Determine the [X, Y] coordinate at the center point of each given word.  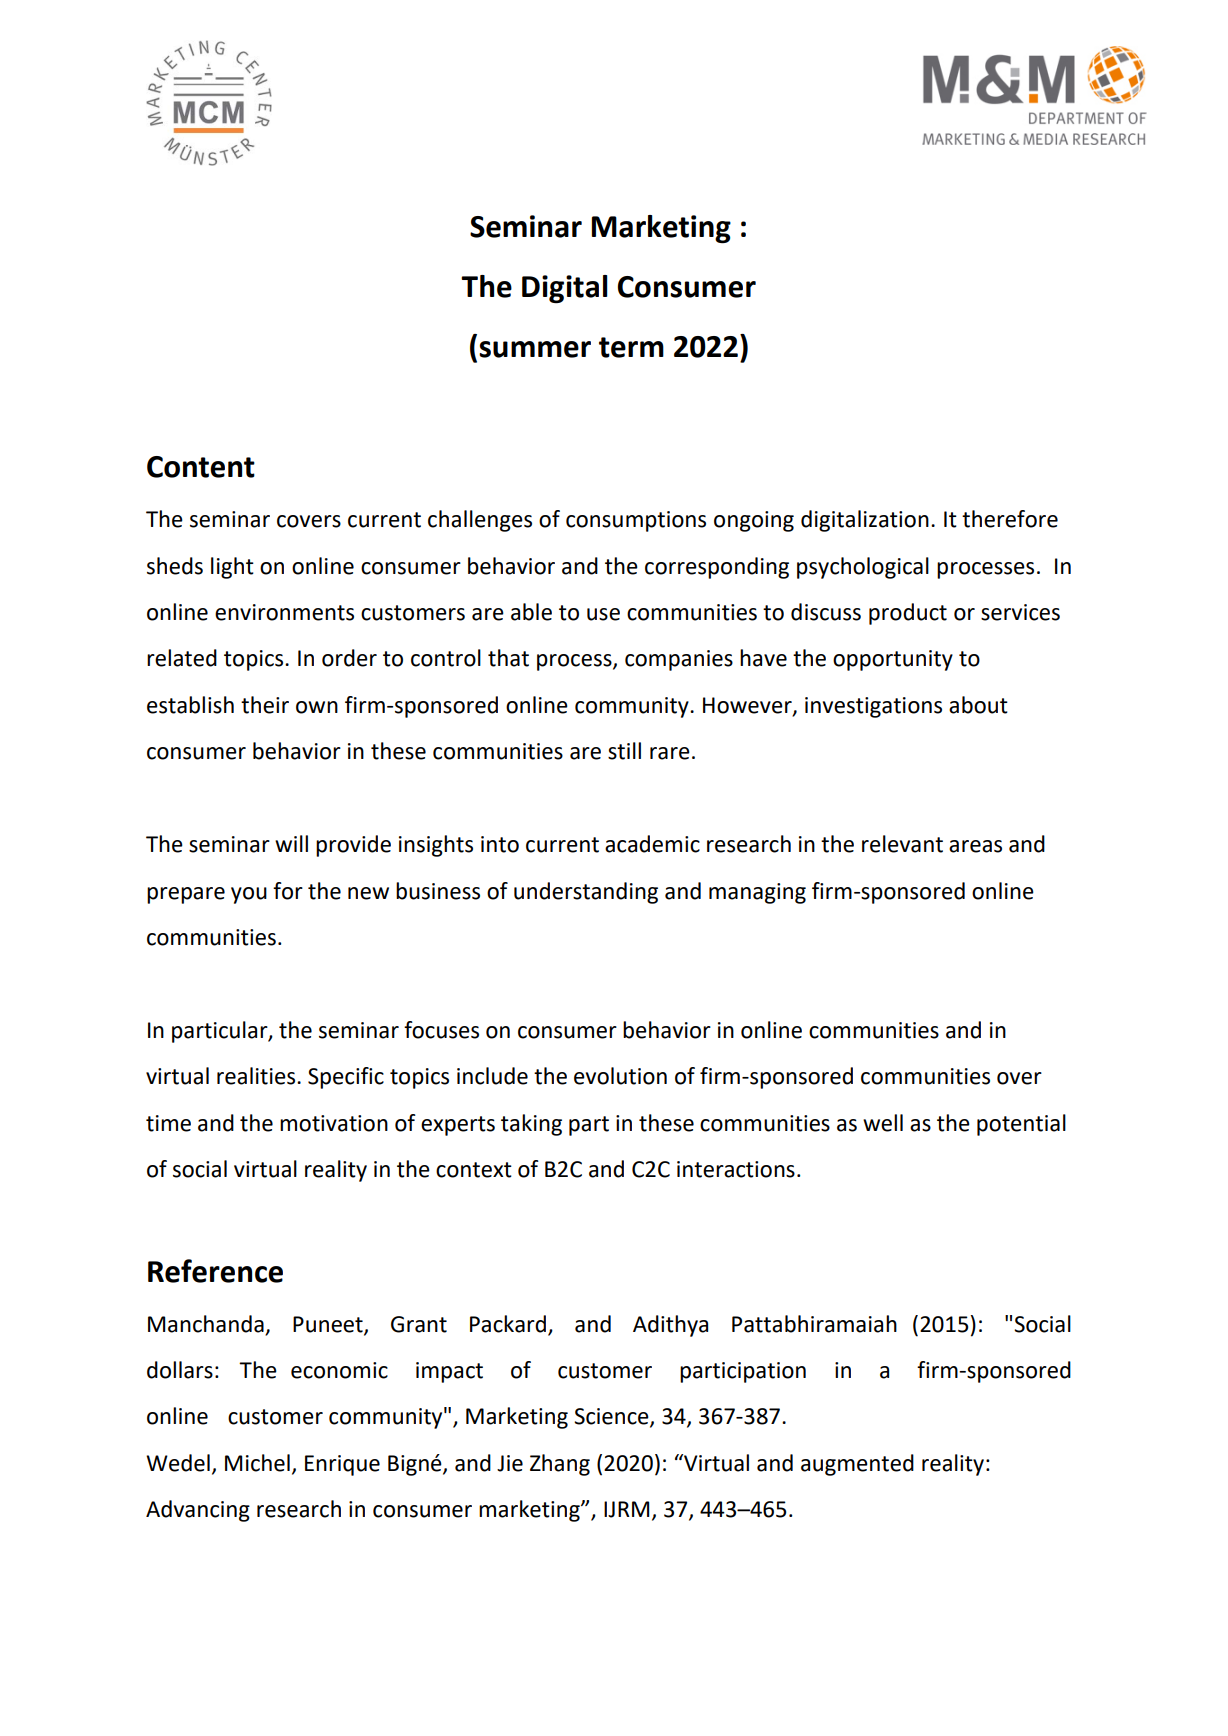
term [631, 347]
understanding [586, 893]
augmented [857, 1465]
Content [201, 467]
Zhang [560, 1465]
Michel [257, 1463]
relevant [902, 844]
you [249, 895]
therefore [1010, 519]
